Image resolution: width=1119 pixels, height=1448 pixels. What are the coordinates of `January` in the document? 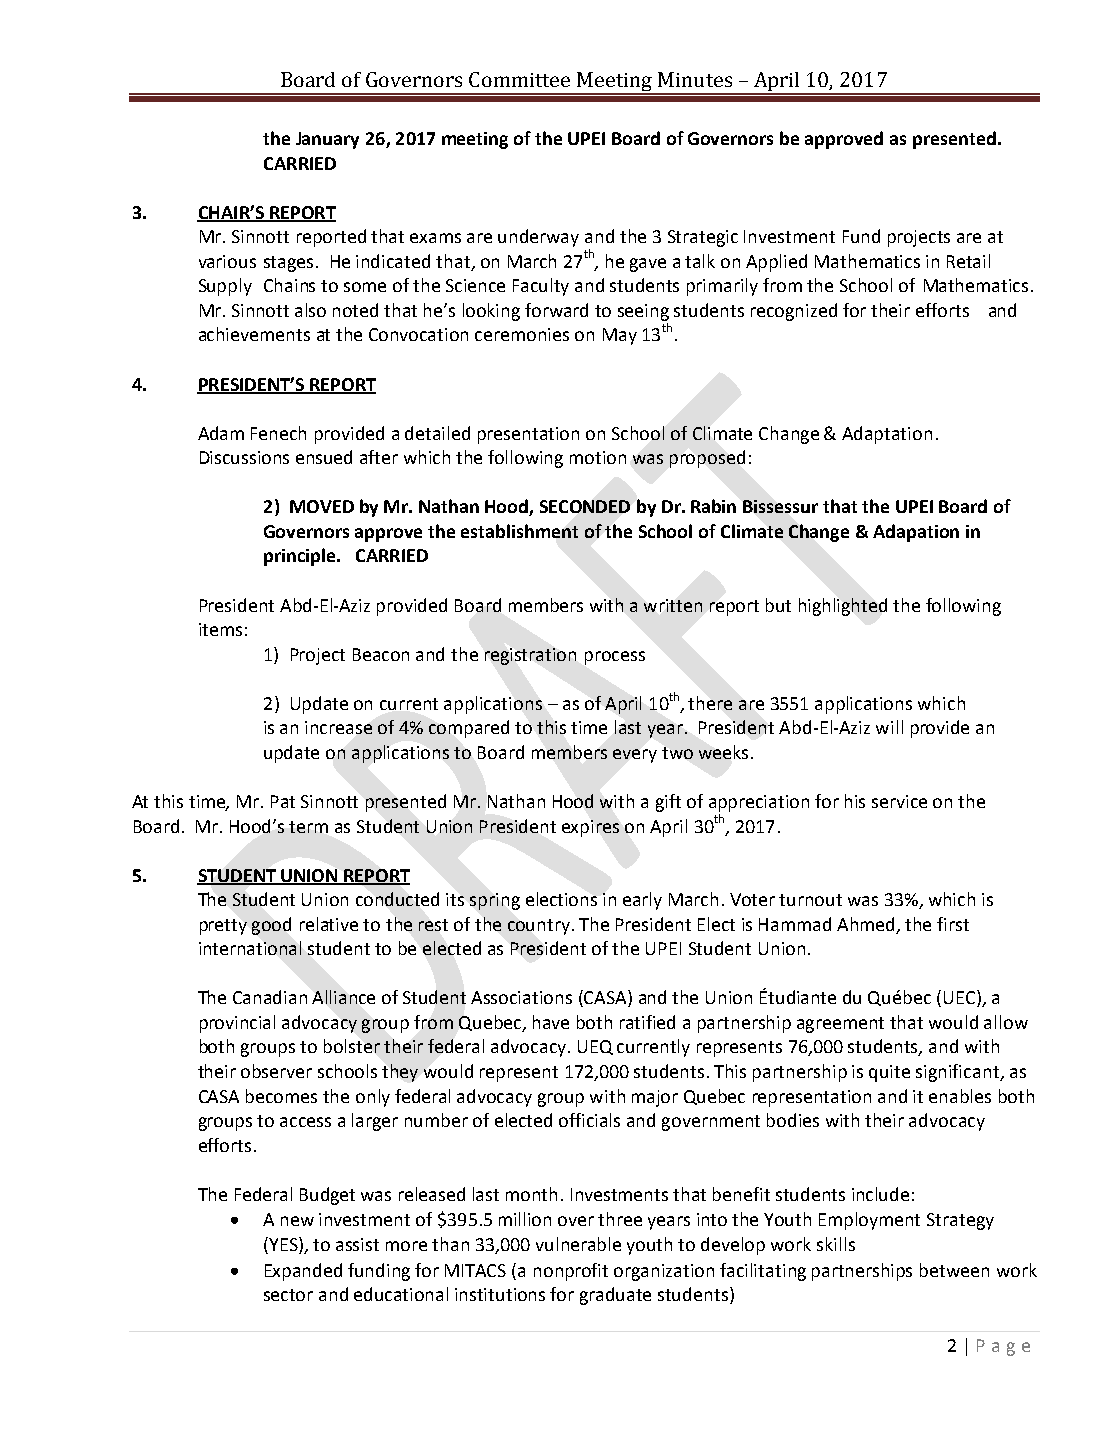 It's located at (327, 140).
